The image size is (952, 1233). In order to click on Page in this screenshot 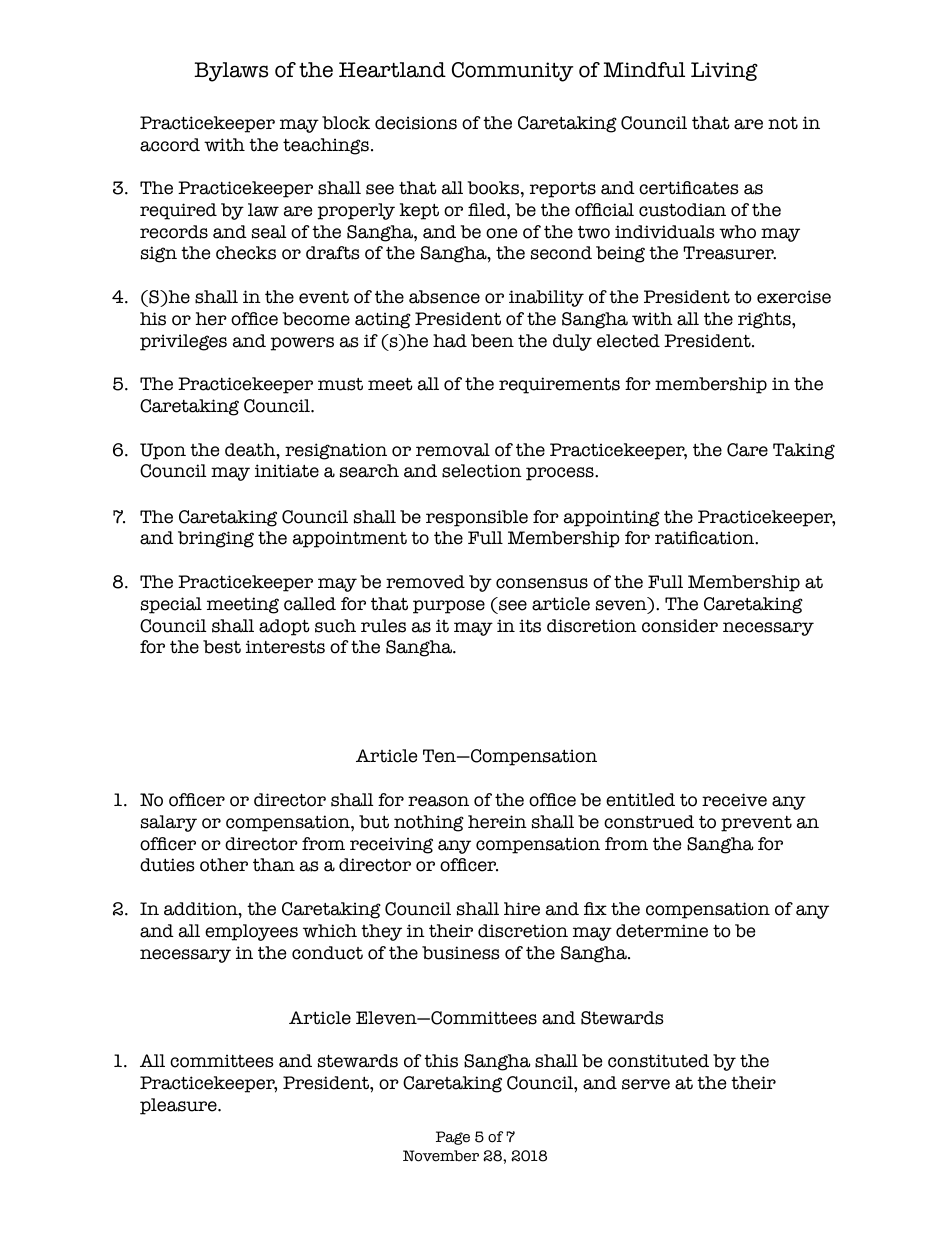, I will do `click(453, 1138)`.
